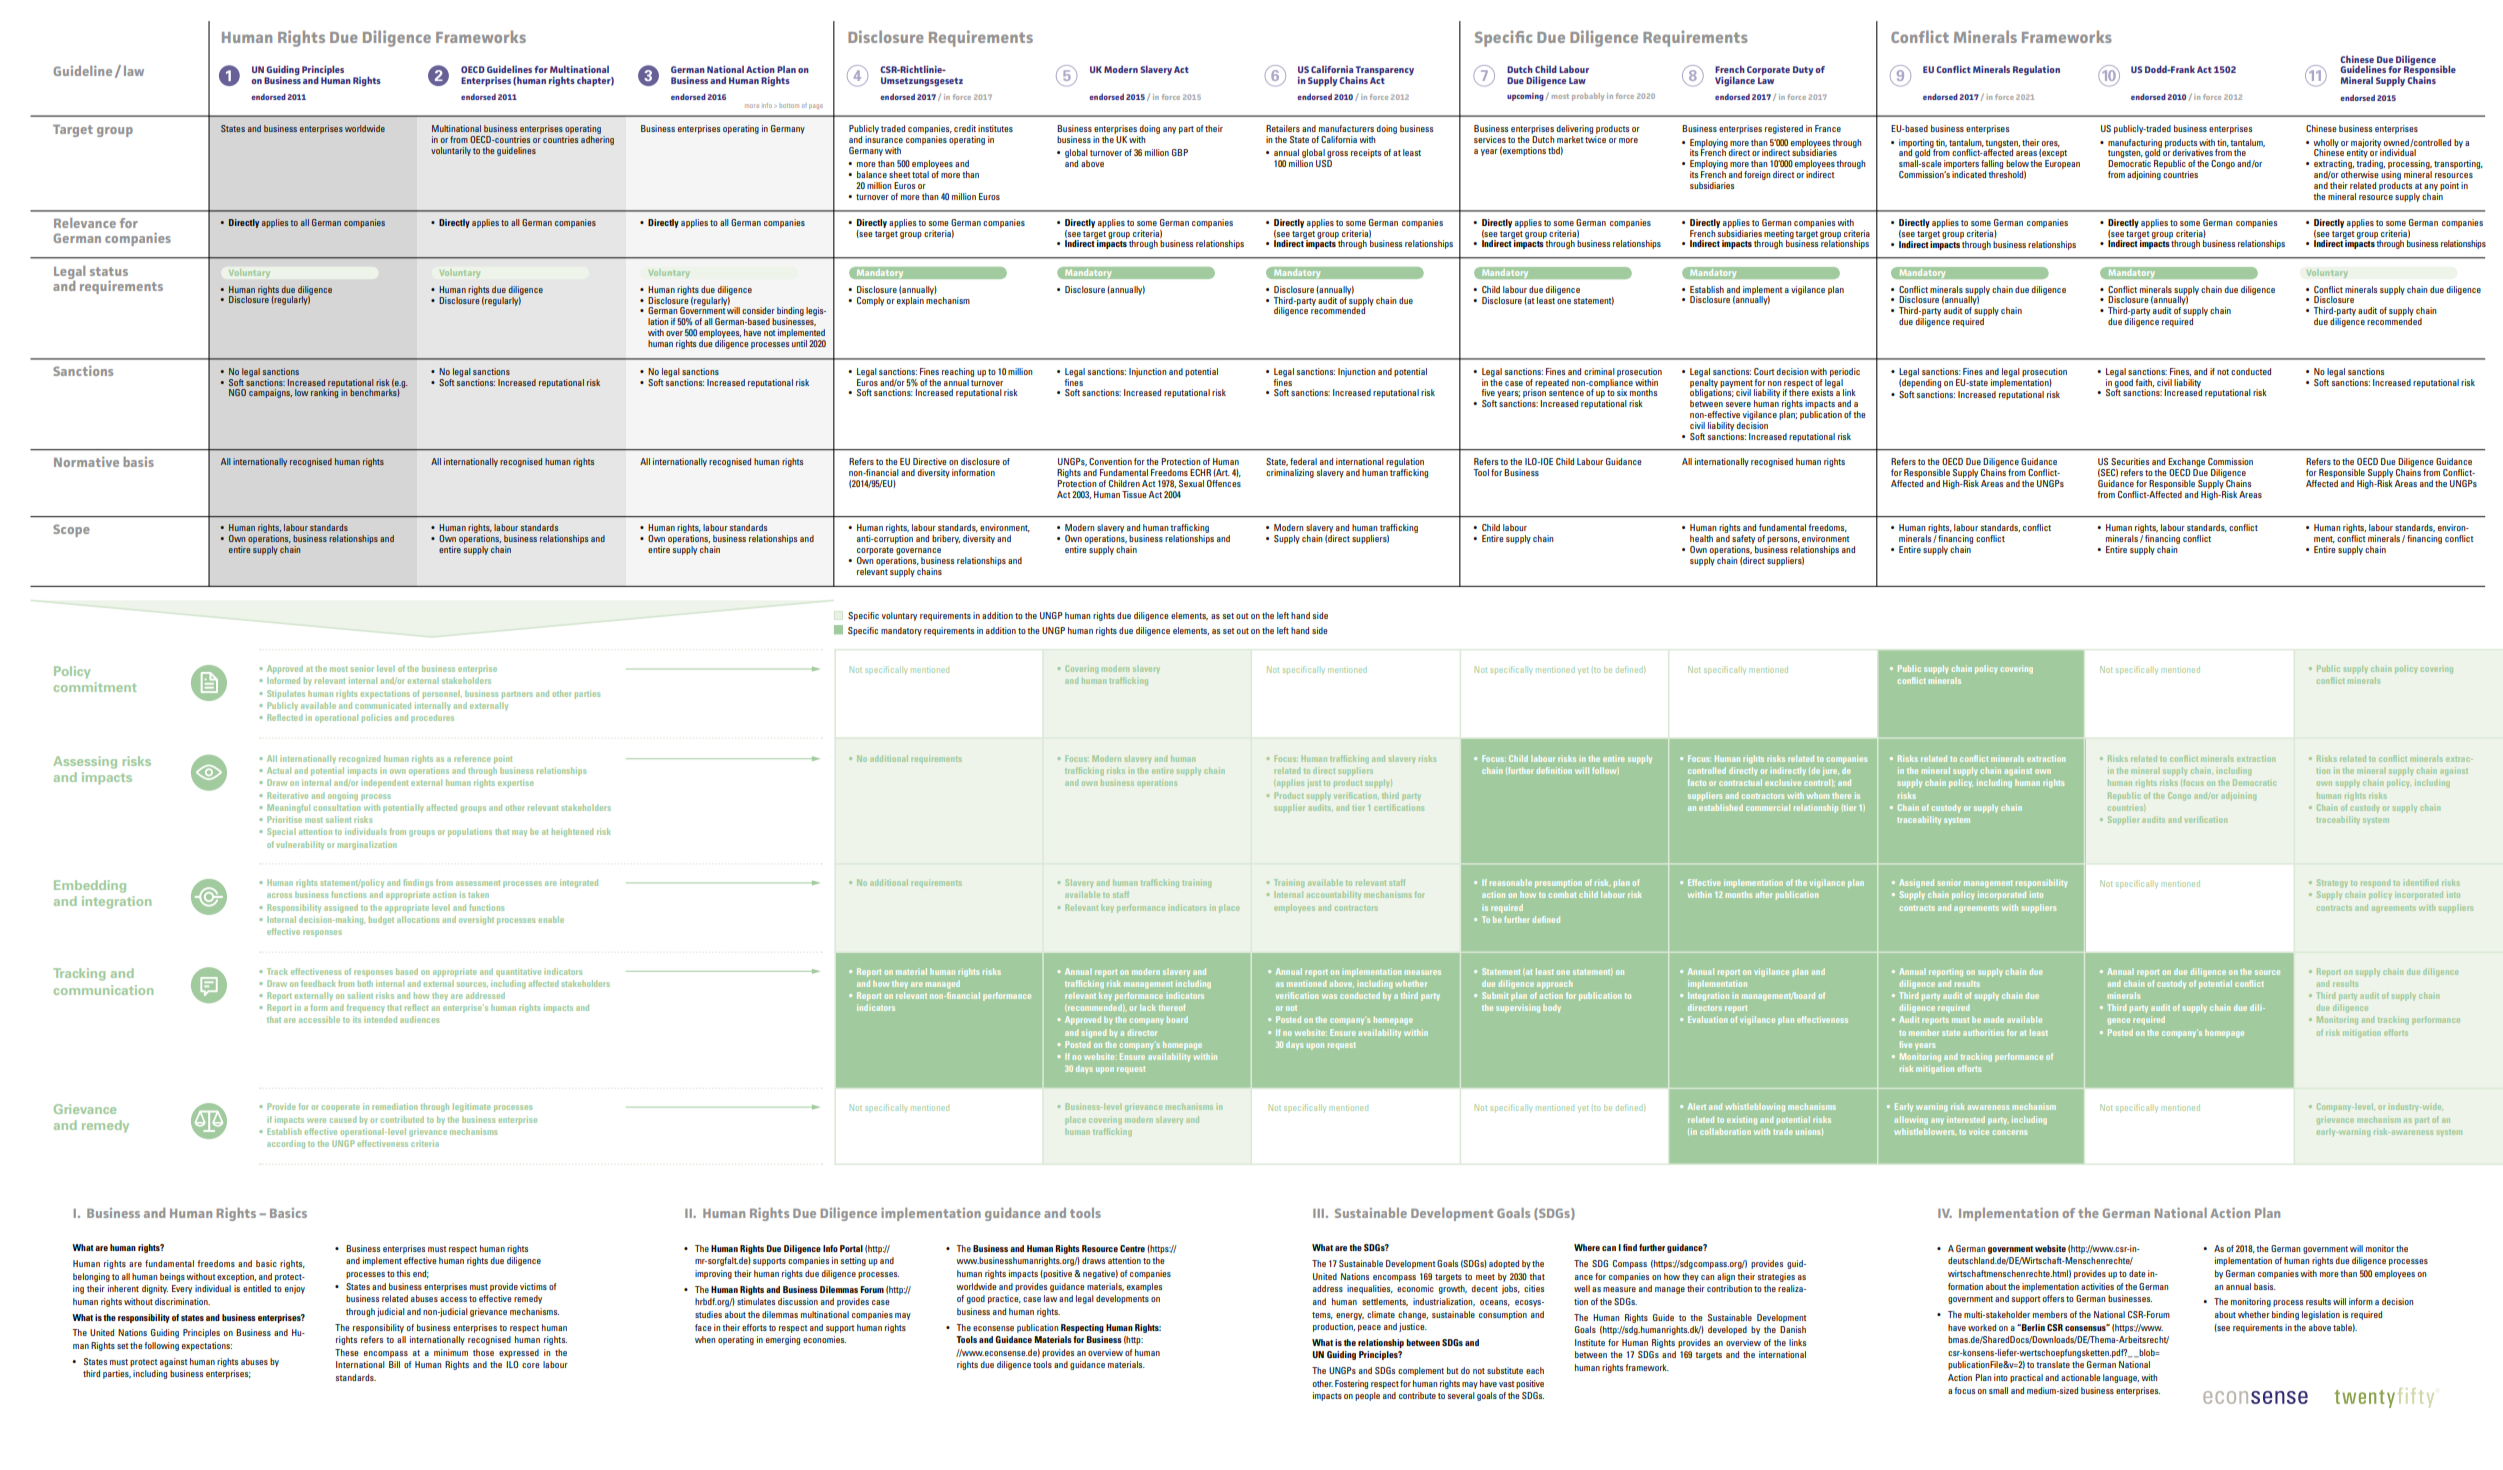  I want to click on facto, so click(1697, 782).
